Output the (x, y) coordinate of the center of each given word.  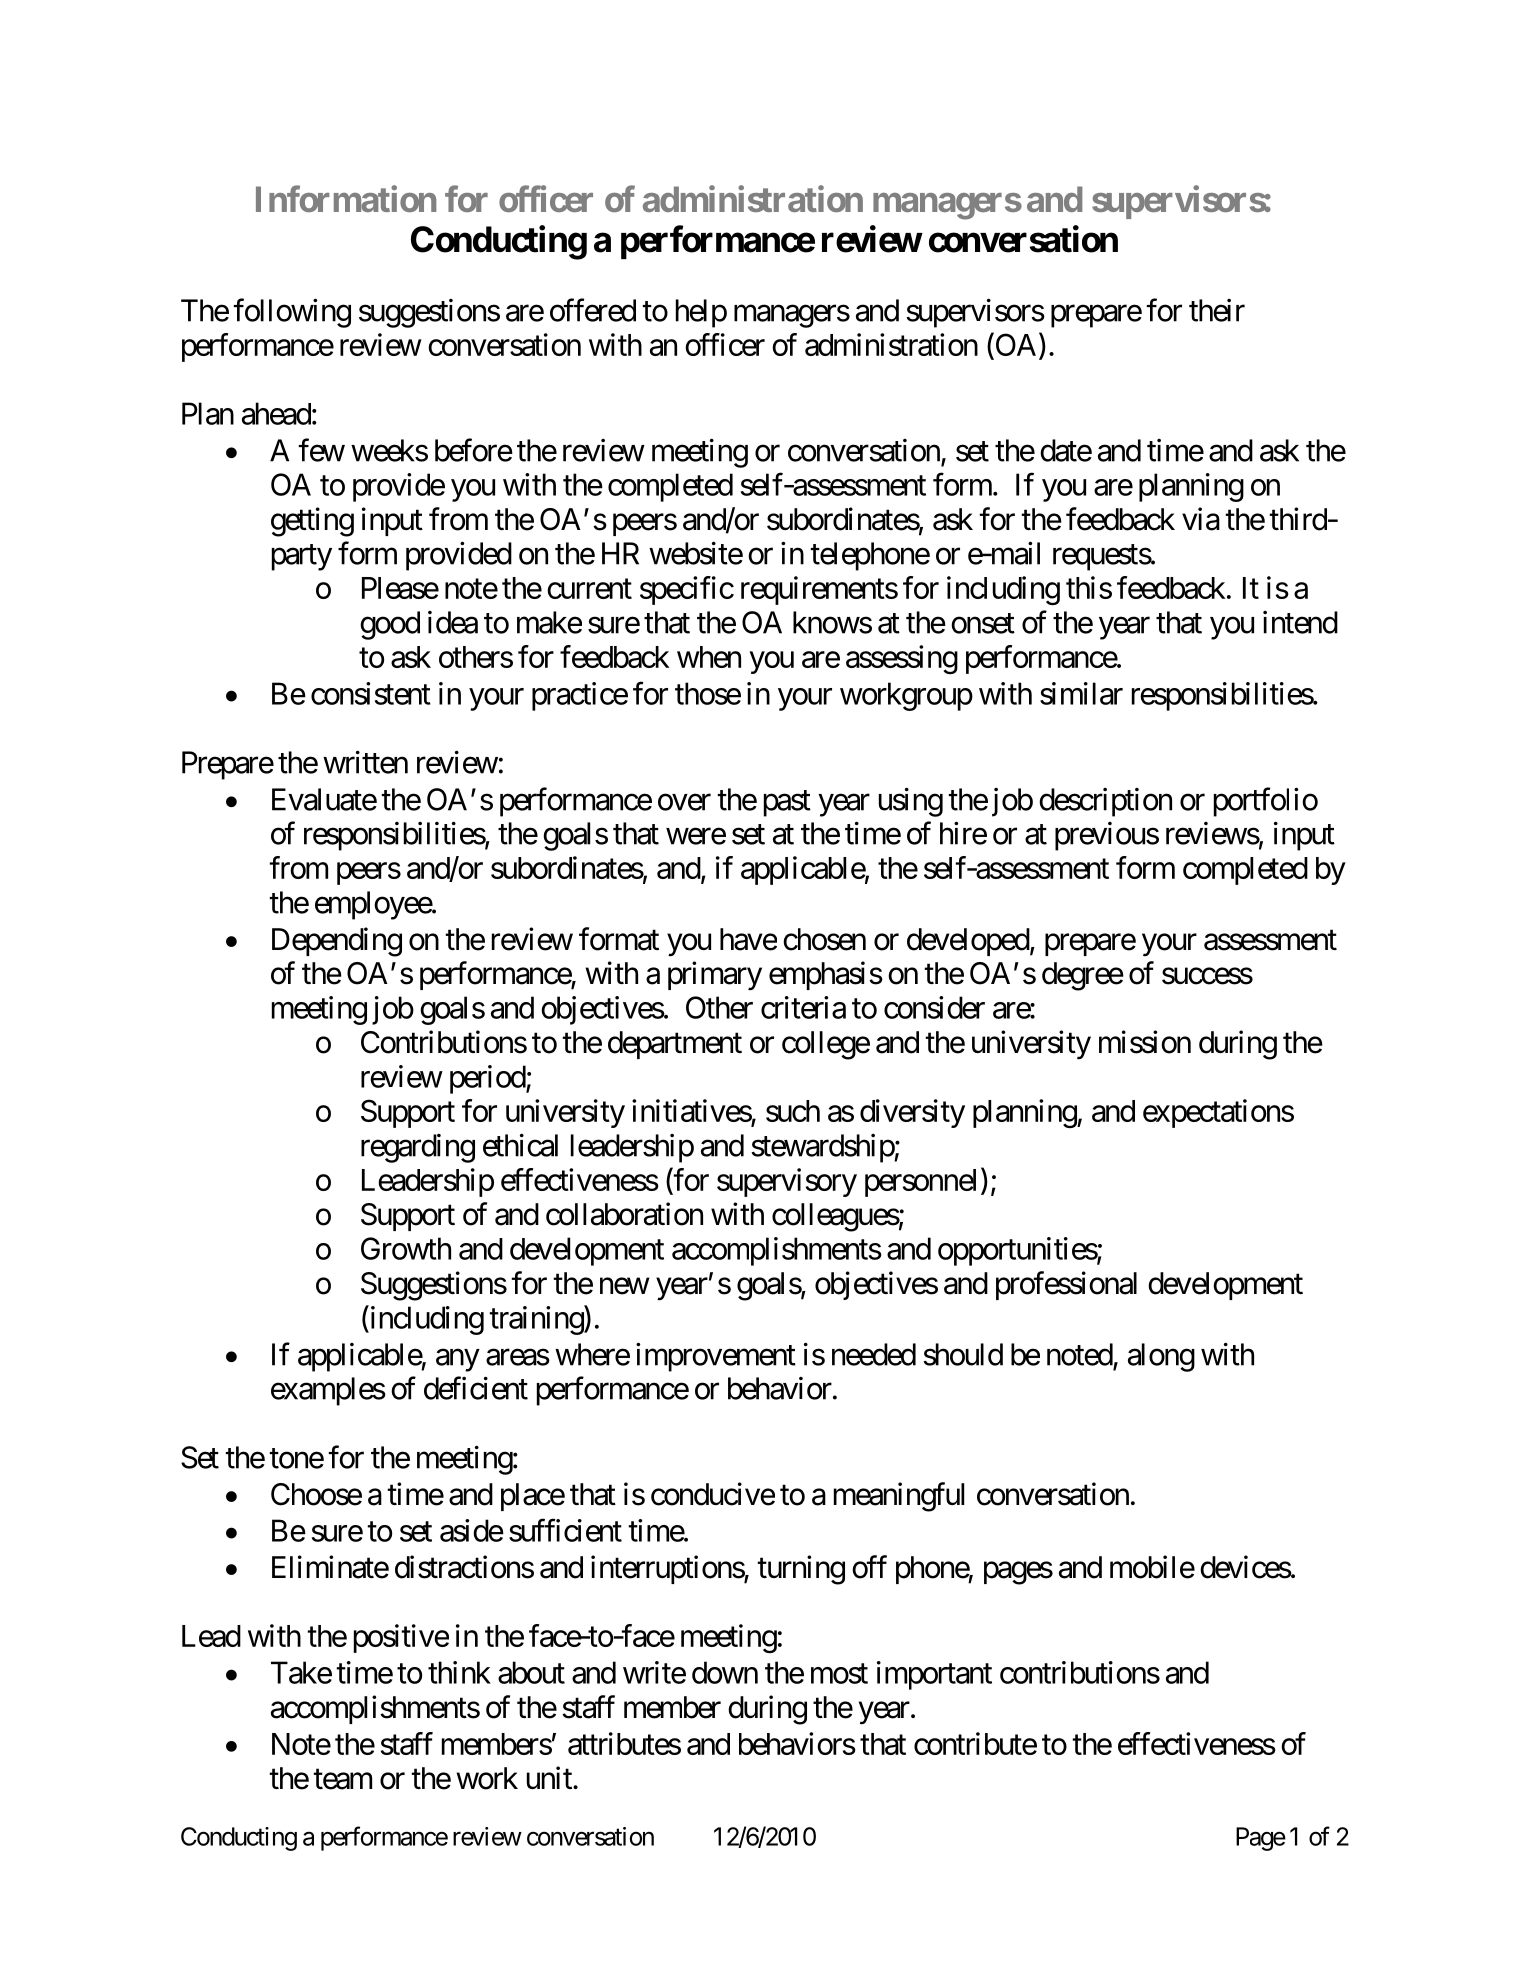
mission (1145, 1042)
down (725, 1672)
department (675, 1045)
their (1217, 310)
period (488, 1079)
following (292, 313)
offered (593, 310)
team (342, 1779)
